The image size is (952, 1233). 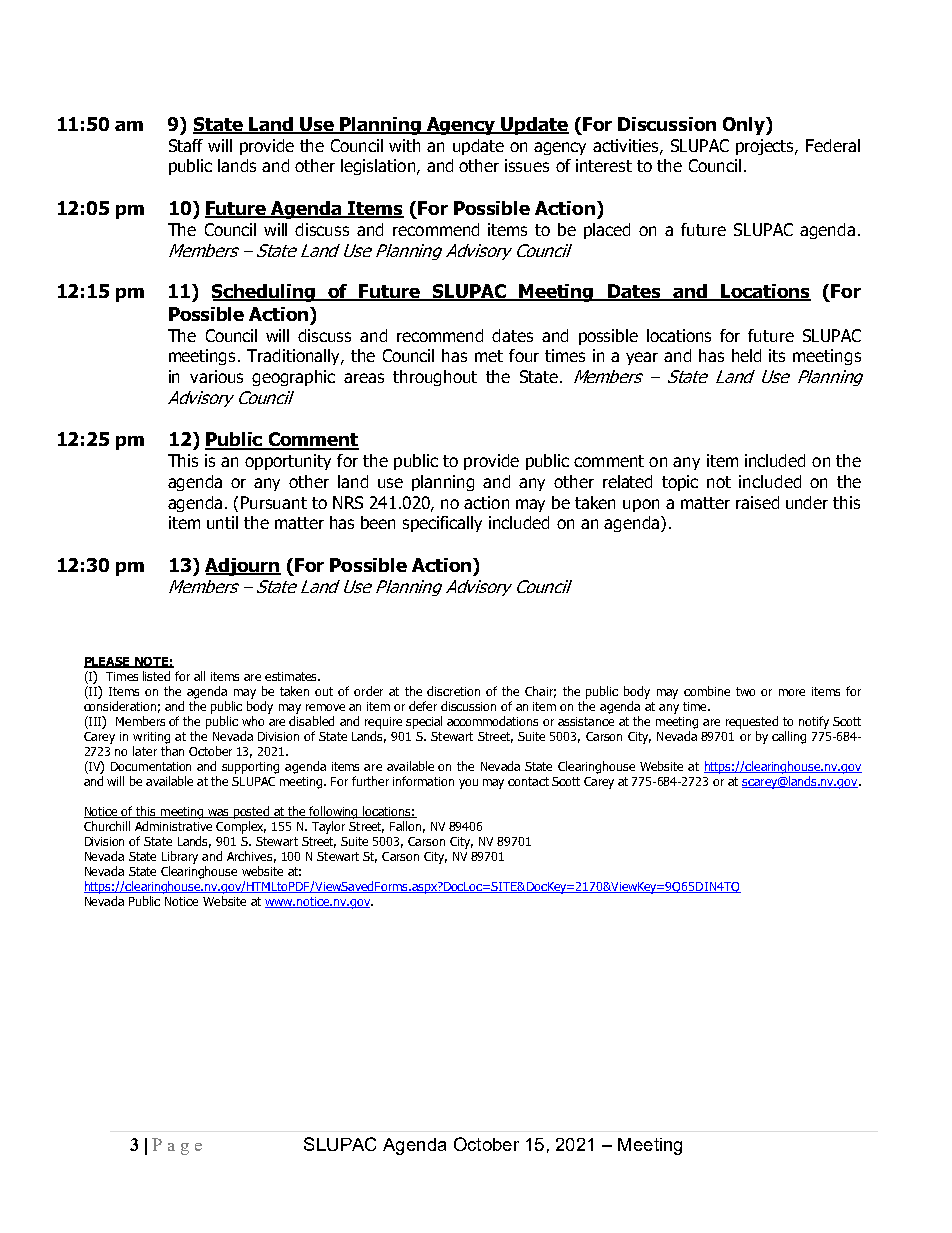 I want to click on discretion, so click(x=453, y=691).
